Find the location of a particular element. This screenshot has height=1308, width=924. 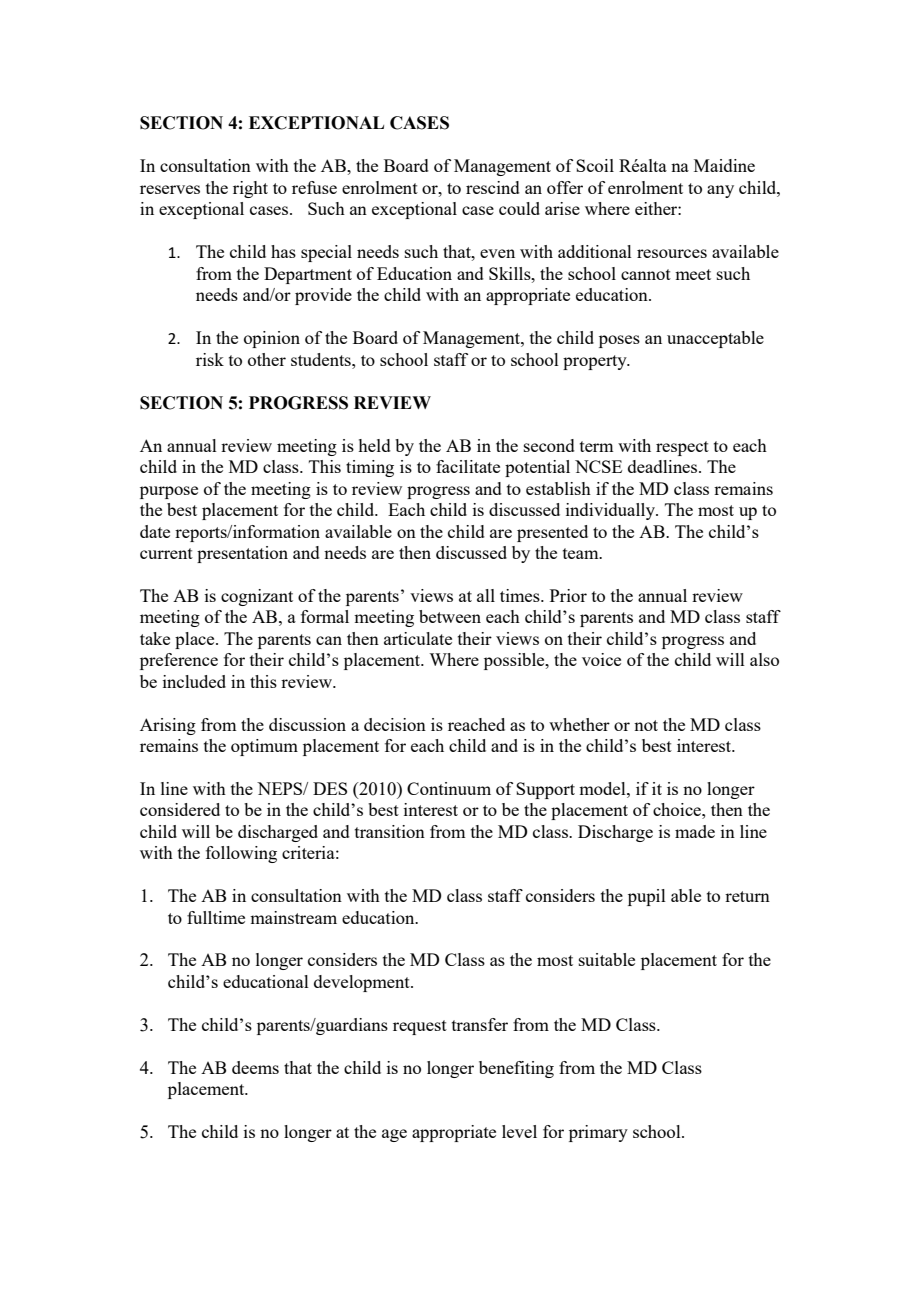

also is located at coordinates (764, 659).
